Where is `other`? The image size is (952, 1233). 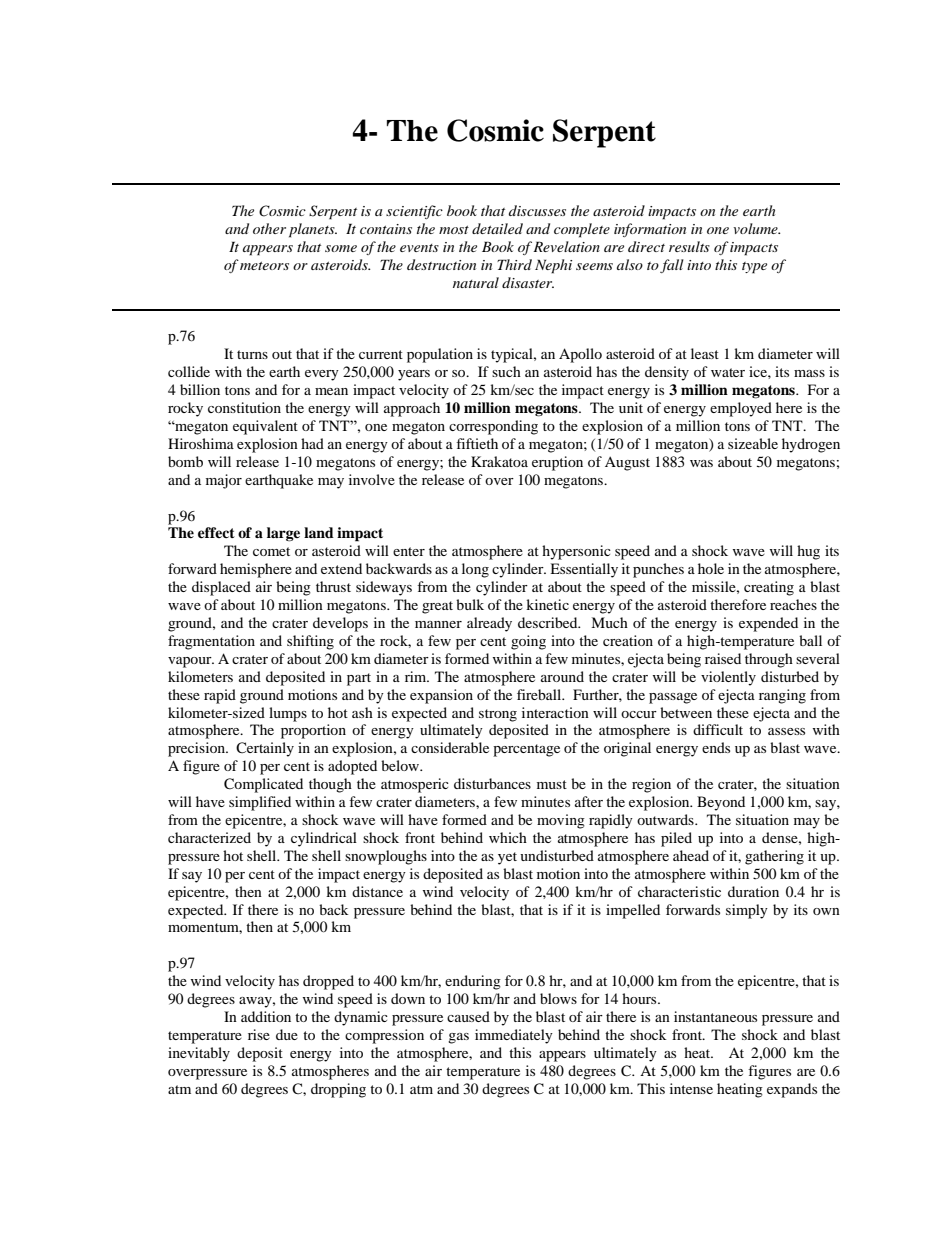
other is located at coordinates (269, 228).
